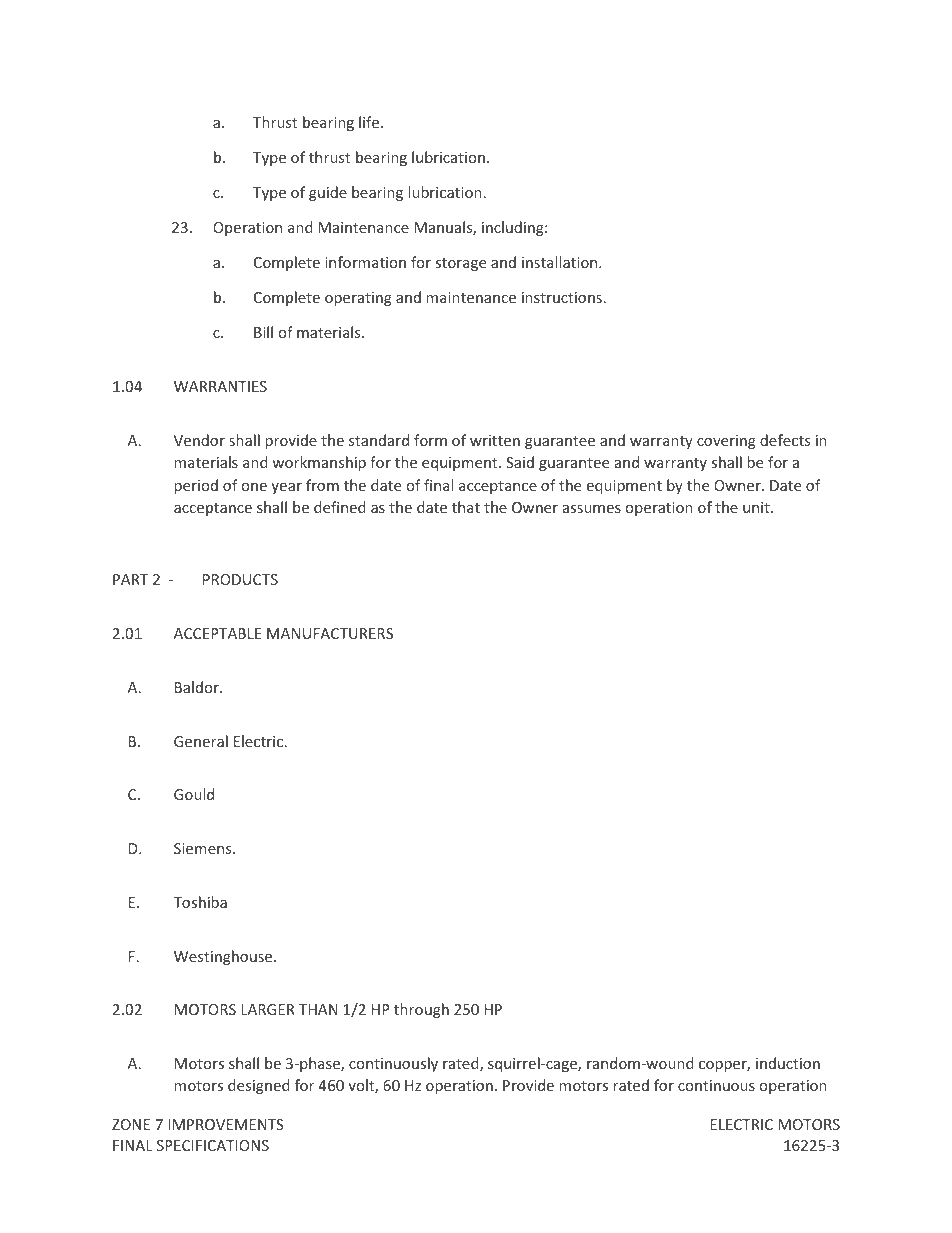 This screenshot has height=1233, width=952. I want to click on MANUFACTURERS, so click(330, 633).
